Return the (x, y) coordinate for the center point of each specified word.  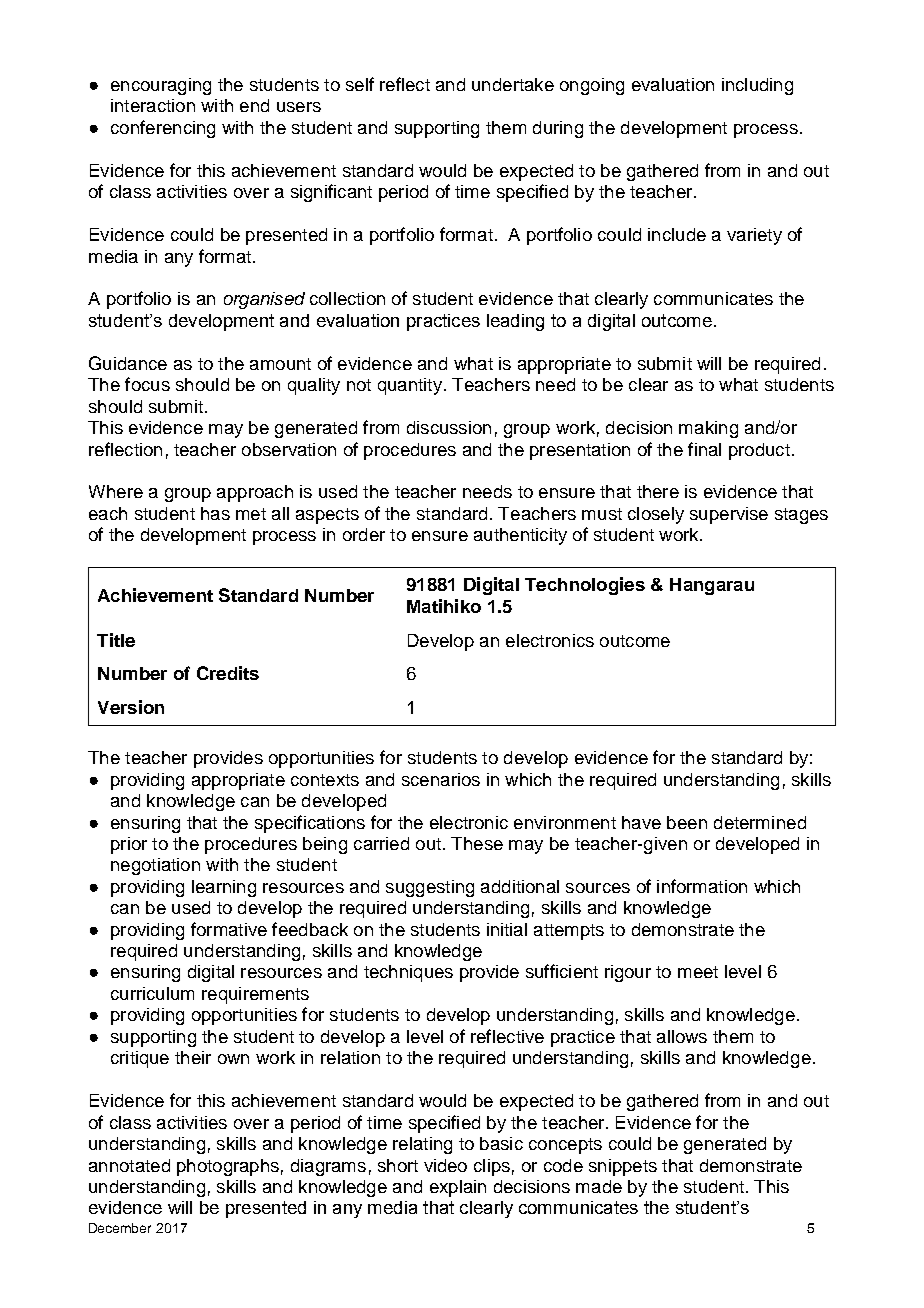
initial (507, 929)
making (708, 429)
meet (698, 972)
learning (224, 888)
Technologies (585, 586)
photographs (228, 1167)
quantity (410, 386)
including (757, 86)
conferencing (163, 129)
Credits (228, 673)
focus (147, 384)
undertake (513, 84)
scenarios (441, 779)
